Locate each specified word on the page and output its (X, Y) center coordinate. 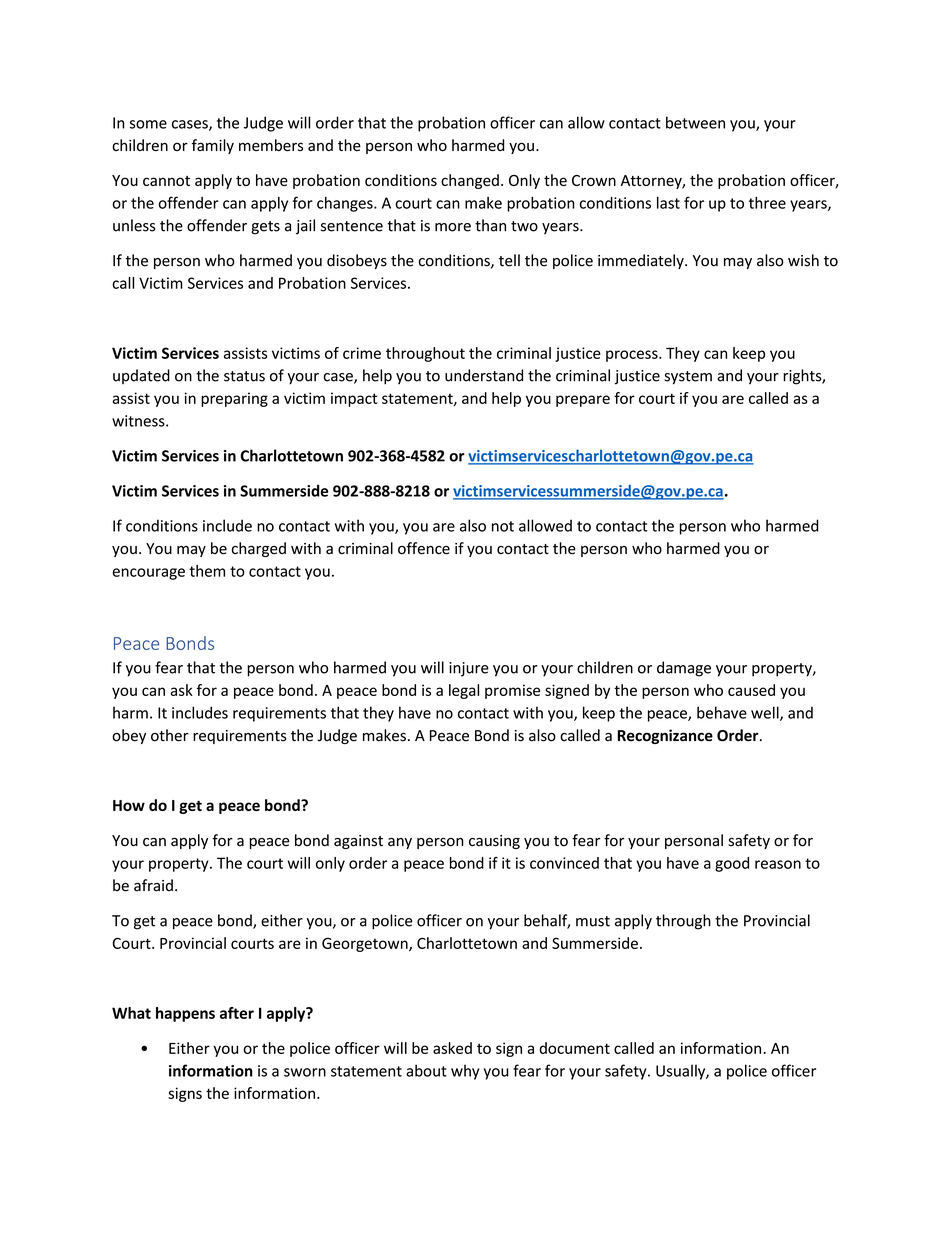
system (688, 378)
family (213, 146)
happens (185, 1014)
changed (470, 181)
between (695, 122)
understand (484, 375)
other (170, 735)
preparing (234, 399)
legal (464, 691)
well (766, 713)
